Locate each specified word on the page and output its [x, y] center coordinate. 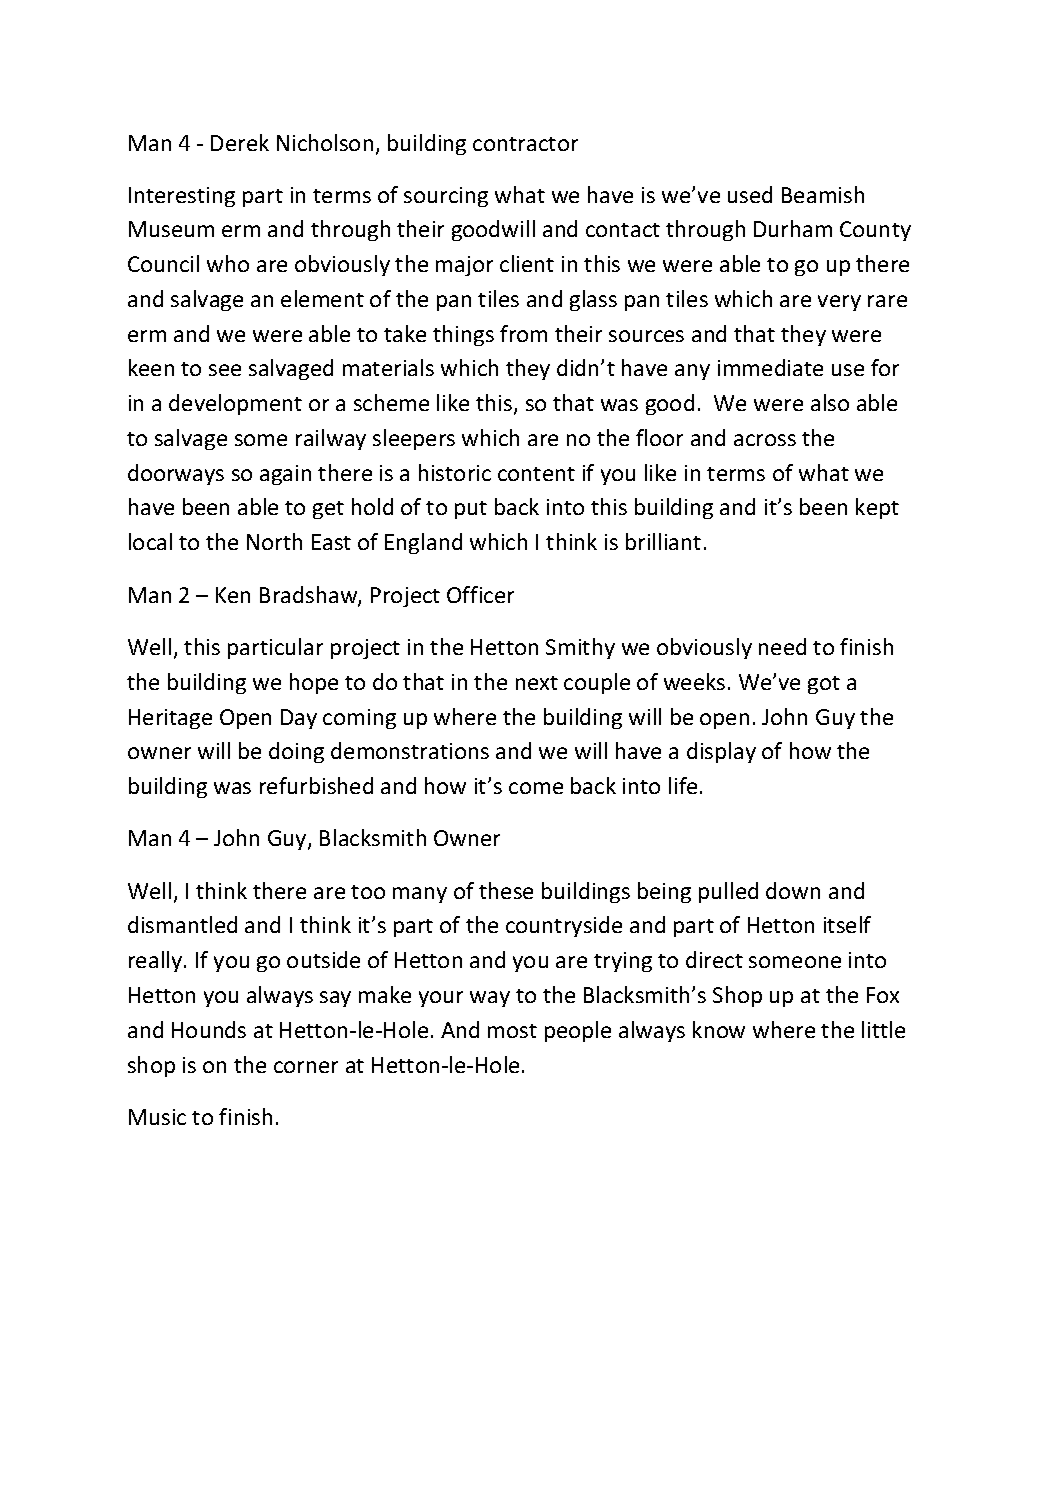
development [235, 404]
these [506, 890]
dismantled [182, 924]
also [830, 402]
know [719, 1029]
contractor [525, 144]
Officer [480, 594]
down [793, 890]
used [750, 194]
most [512, 1031]
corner [306, 1067]
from [523, 333]
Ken [233, 595]
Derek [240, 142]
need [782, 646]
